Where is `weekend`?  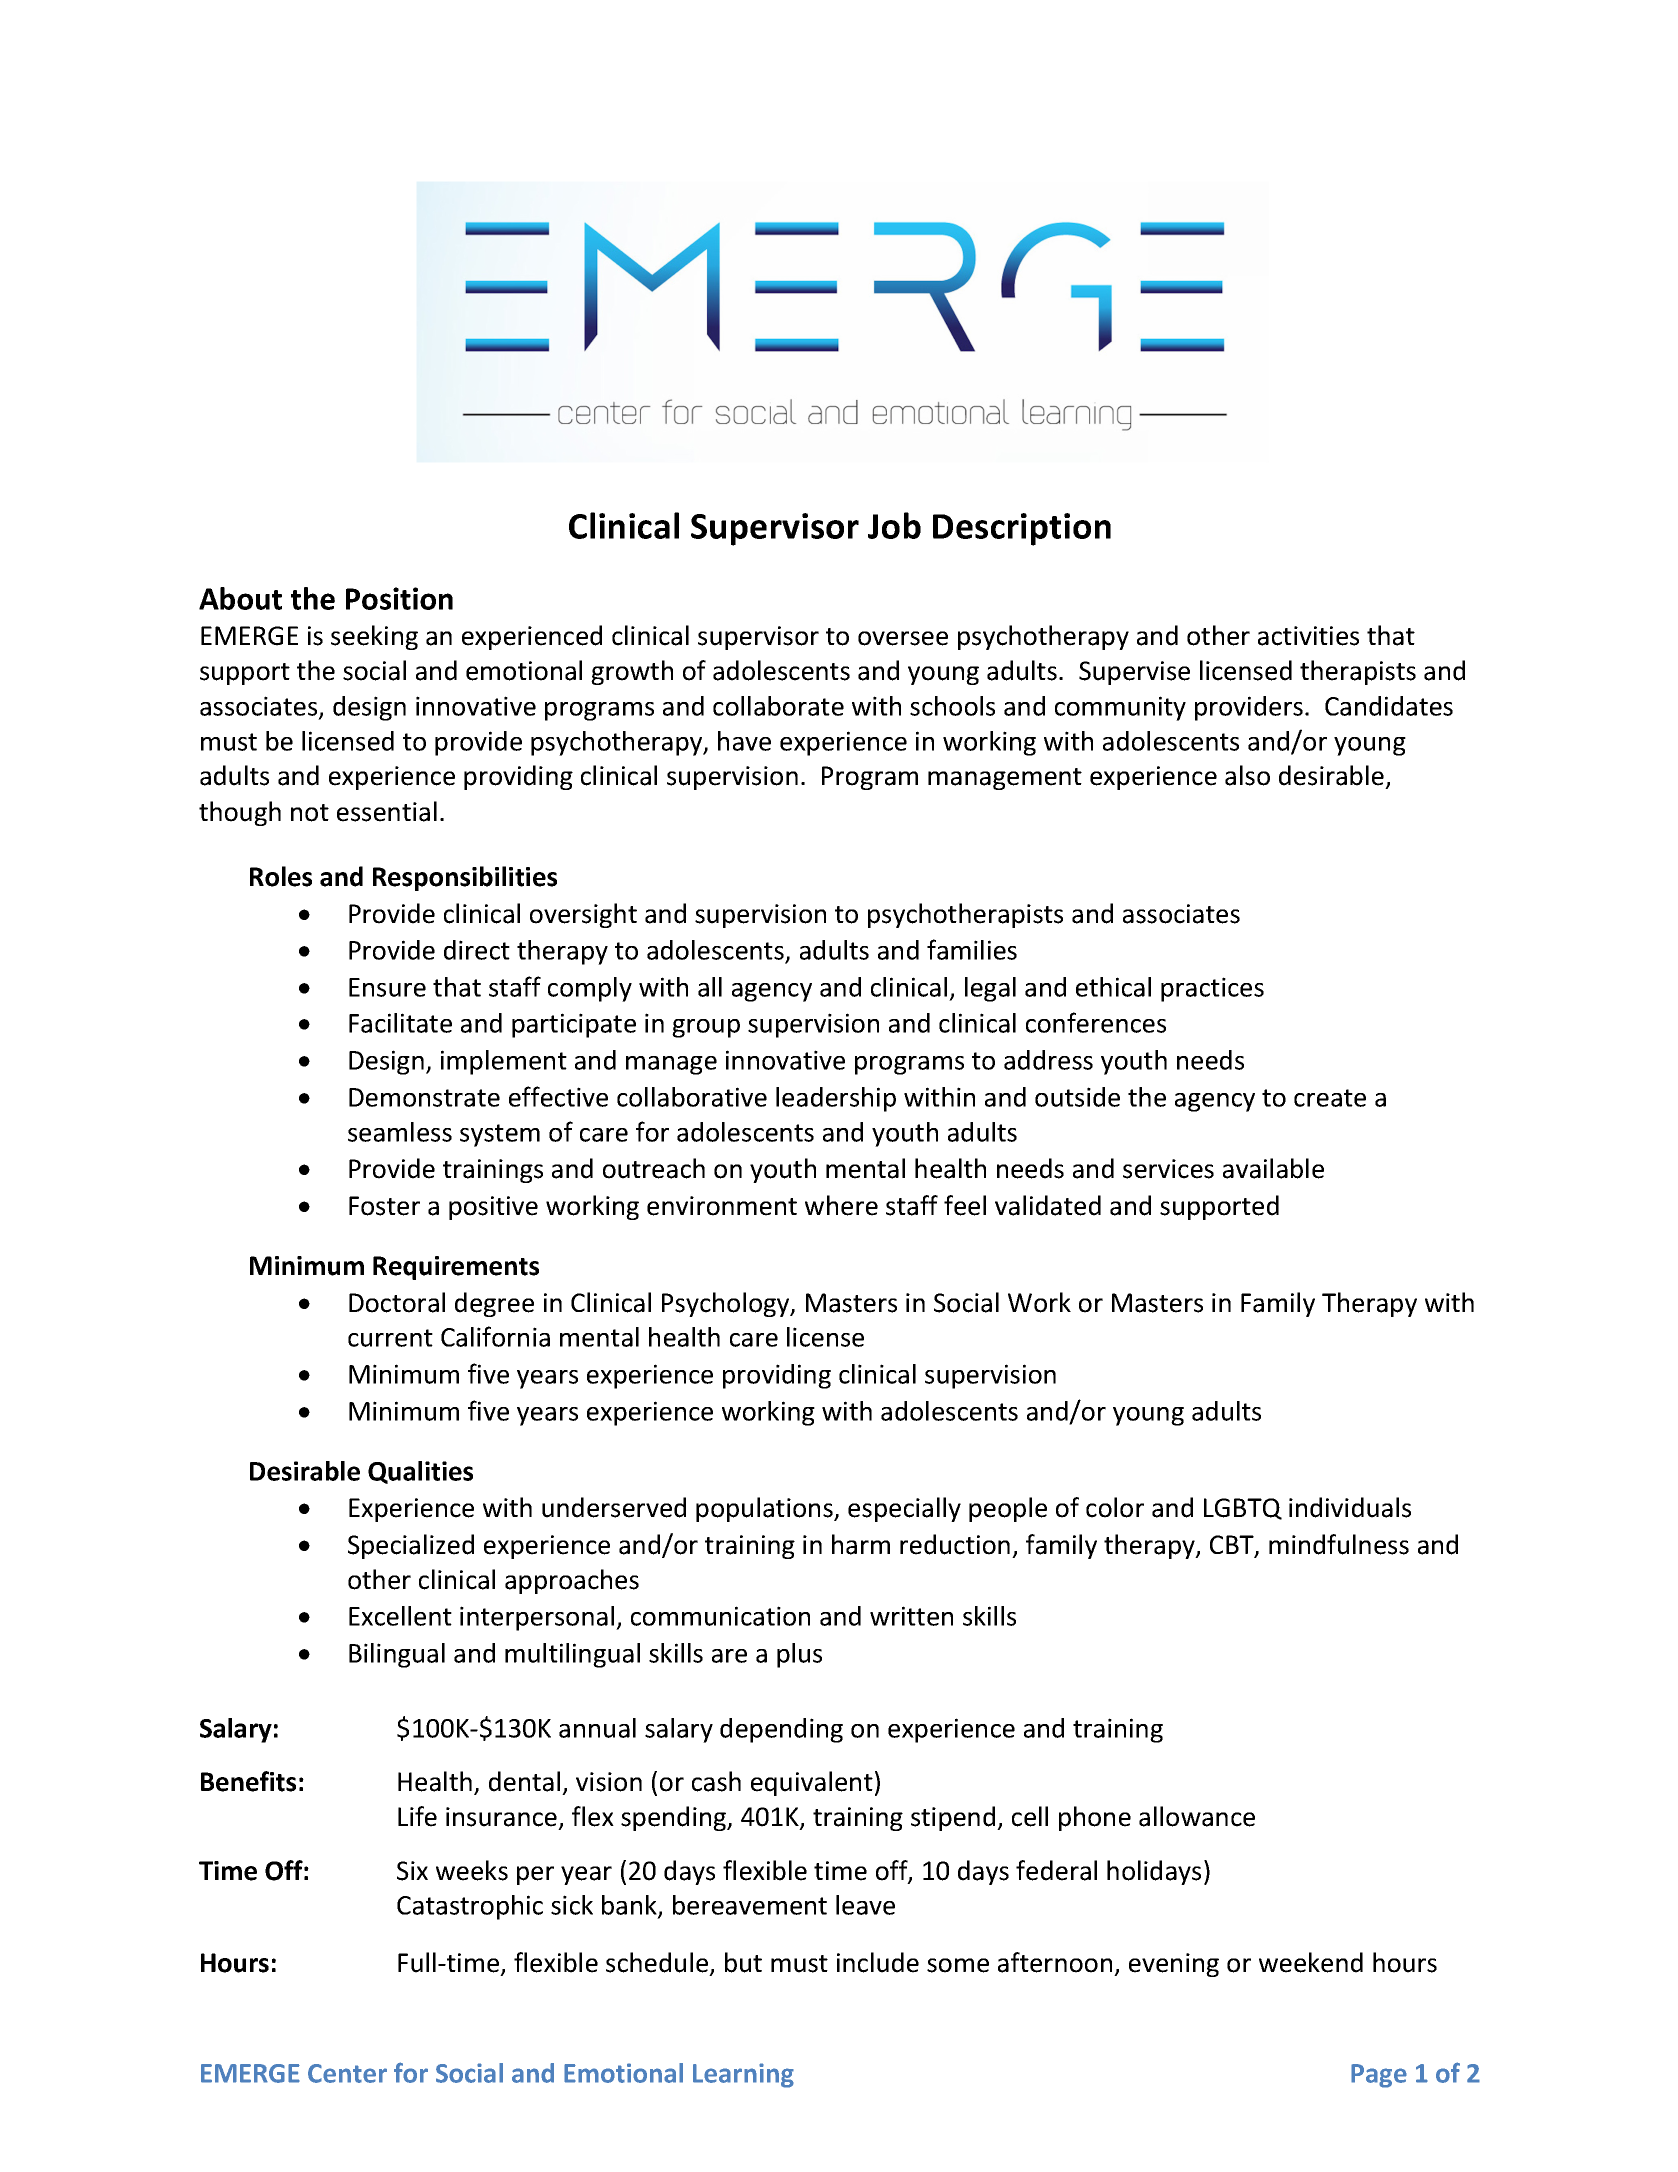 weekend is located at coordinates (1311, 1962).
